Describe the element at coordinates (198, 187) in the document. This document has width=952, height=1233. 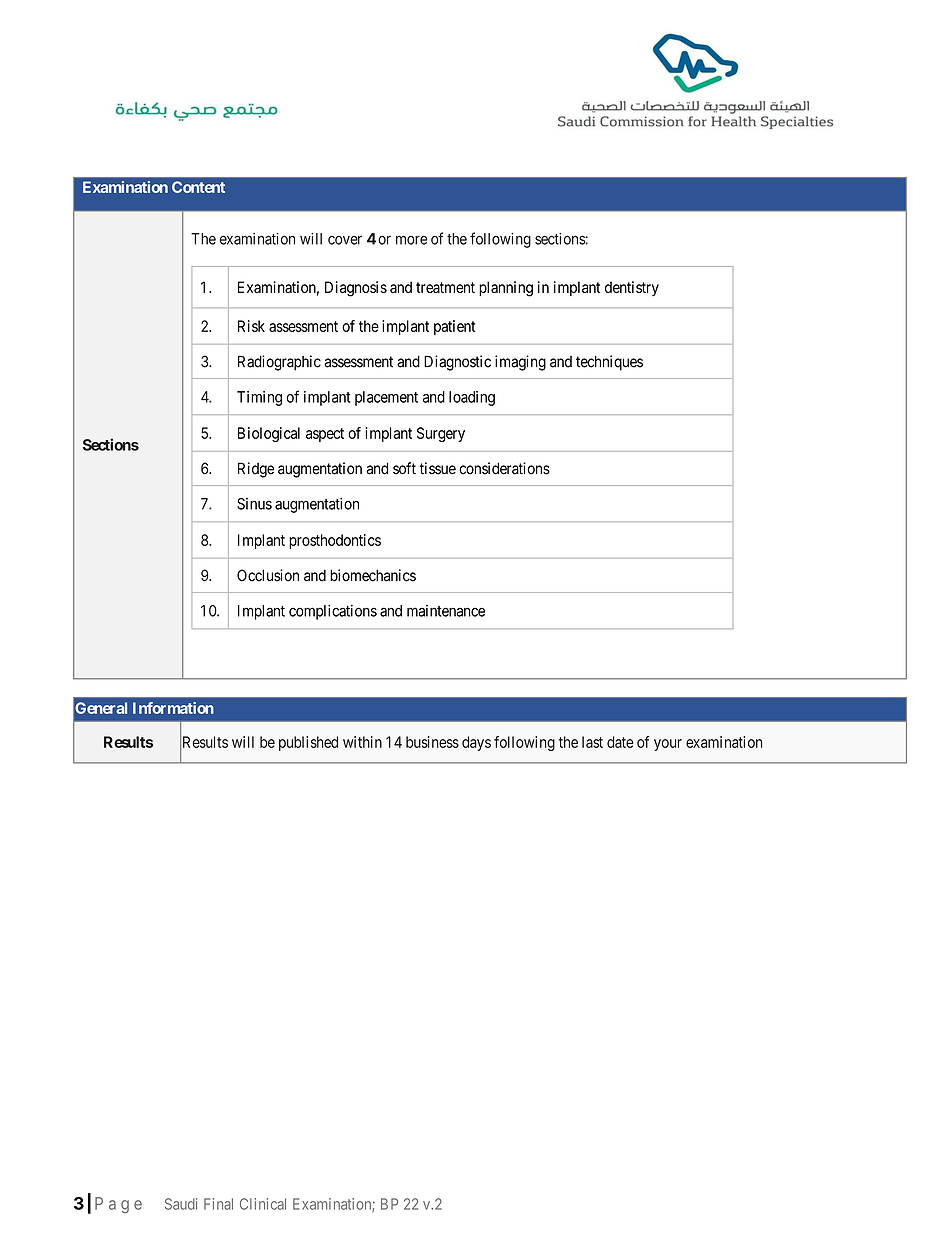
I see `Content` at that location.
